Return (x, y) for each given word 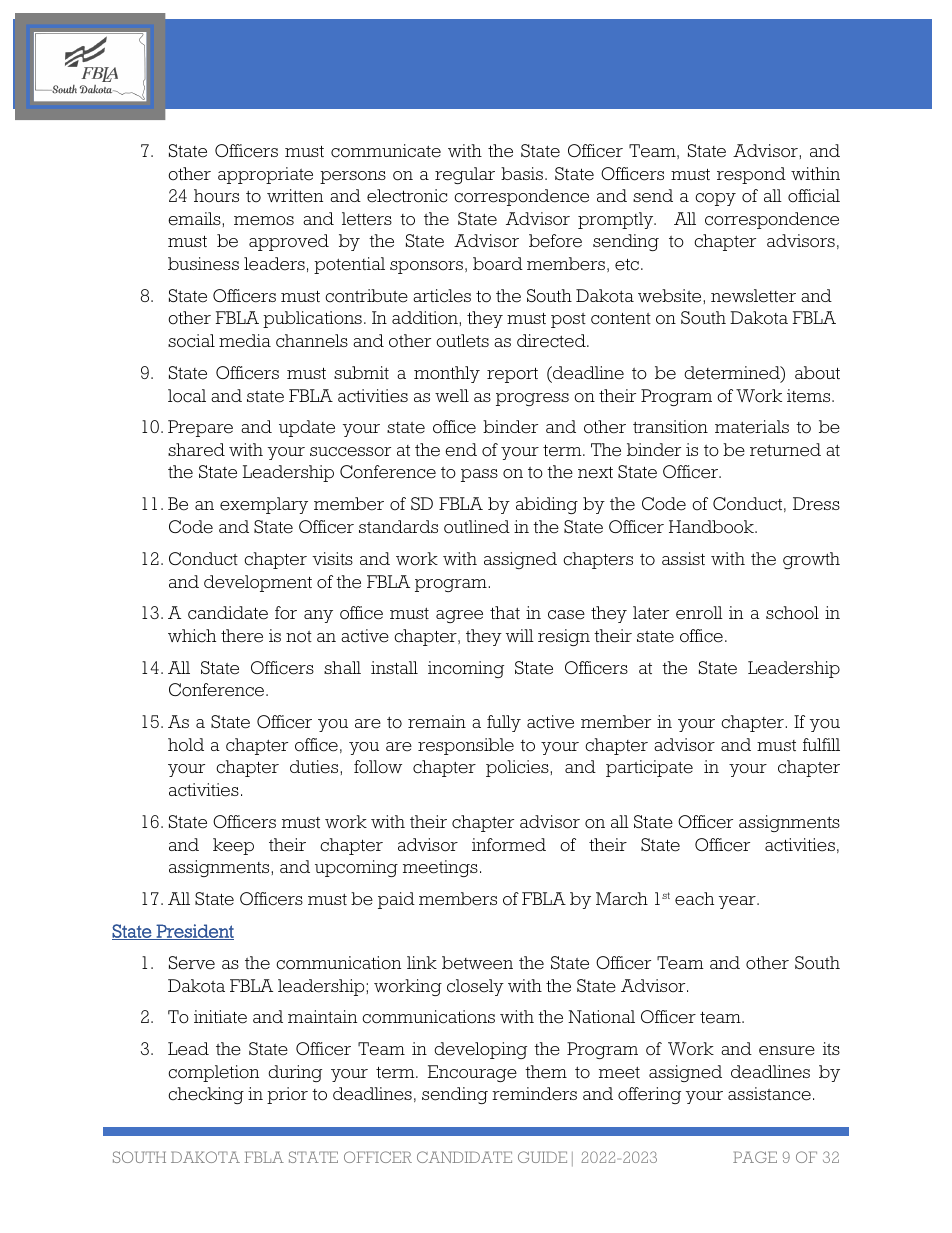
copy (715, 199)
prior (287, 1095)
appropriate (265, 175)
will (520, 635)
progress (532, 399)
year (738, 902)
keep (233, 846)
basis (523, 173)
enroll (699, 613)
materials (752, 427)
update (307, 428)
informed (509, 845)
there (242, 636)
